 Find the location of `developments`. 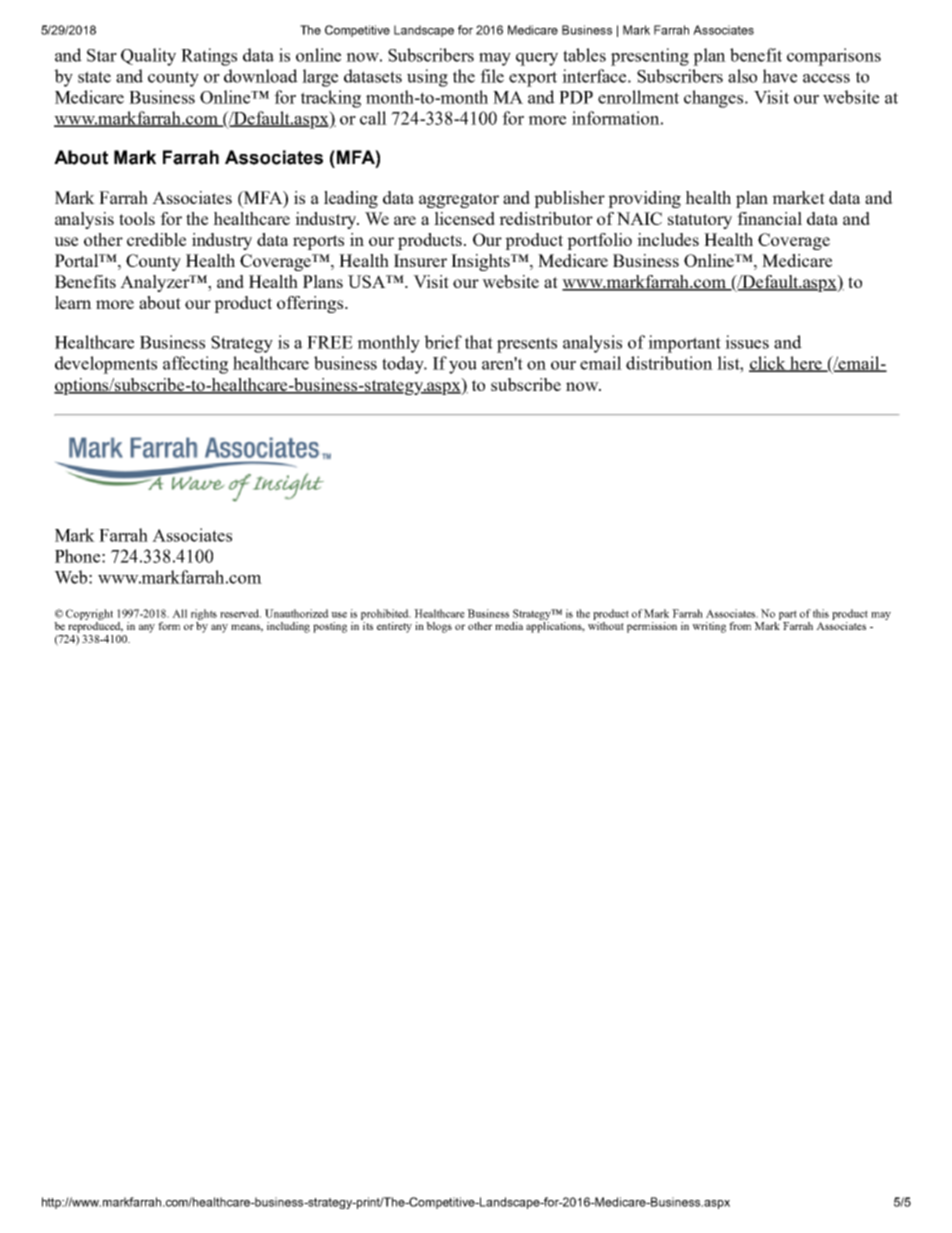

developments is located at coordinates (106, 365).
